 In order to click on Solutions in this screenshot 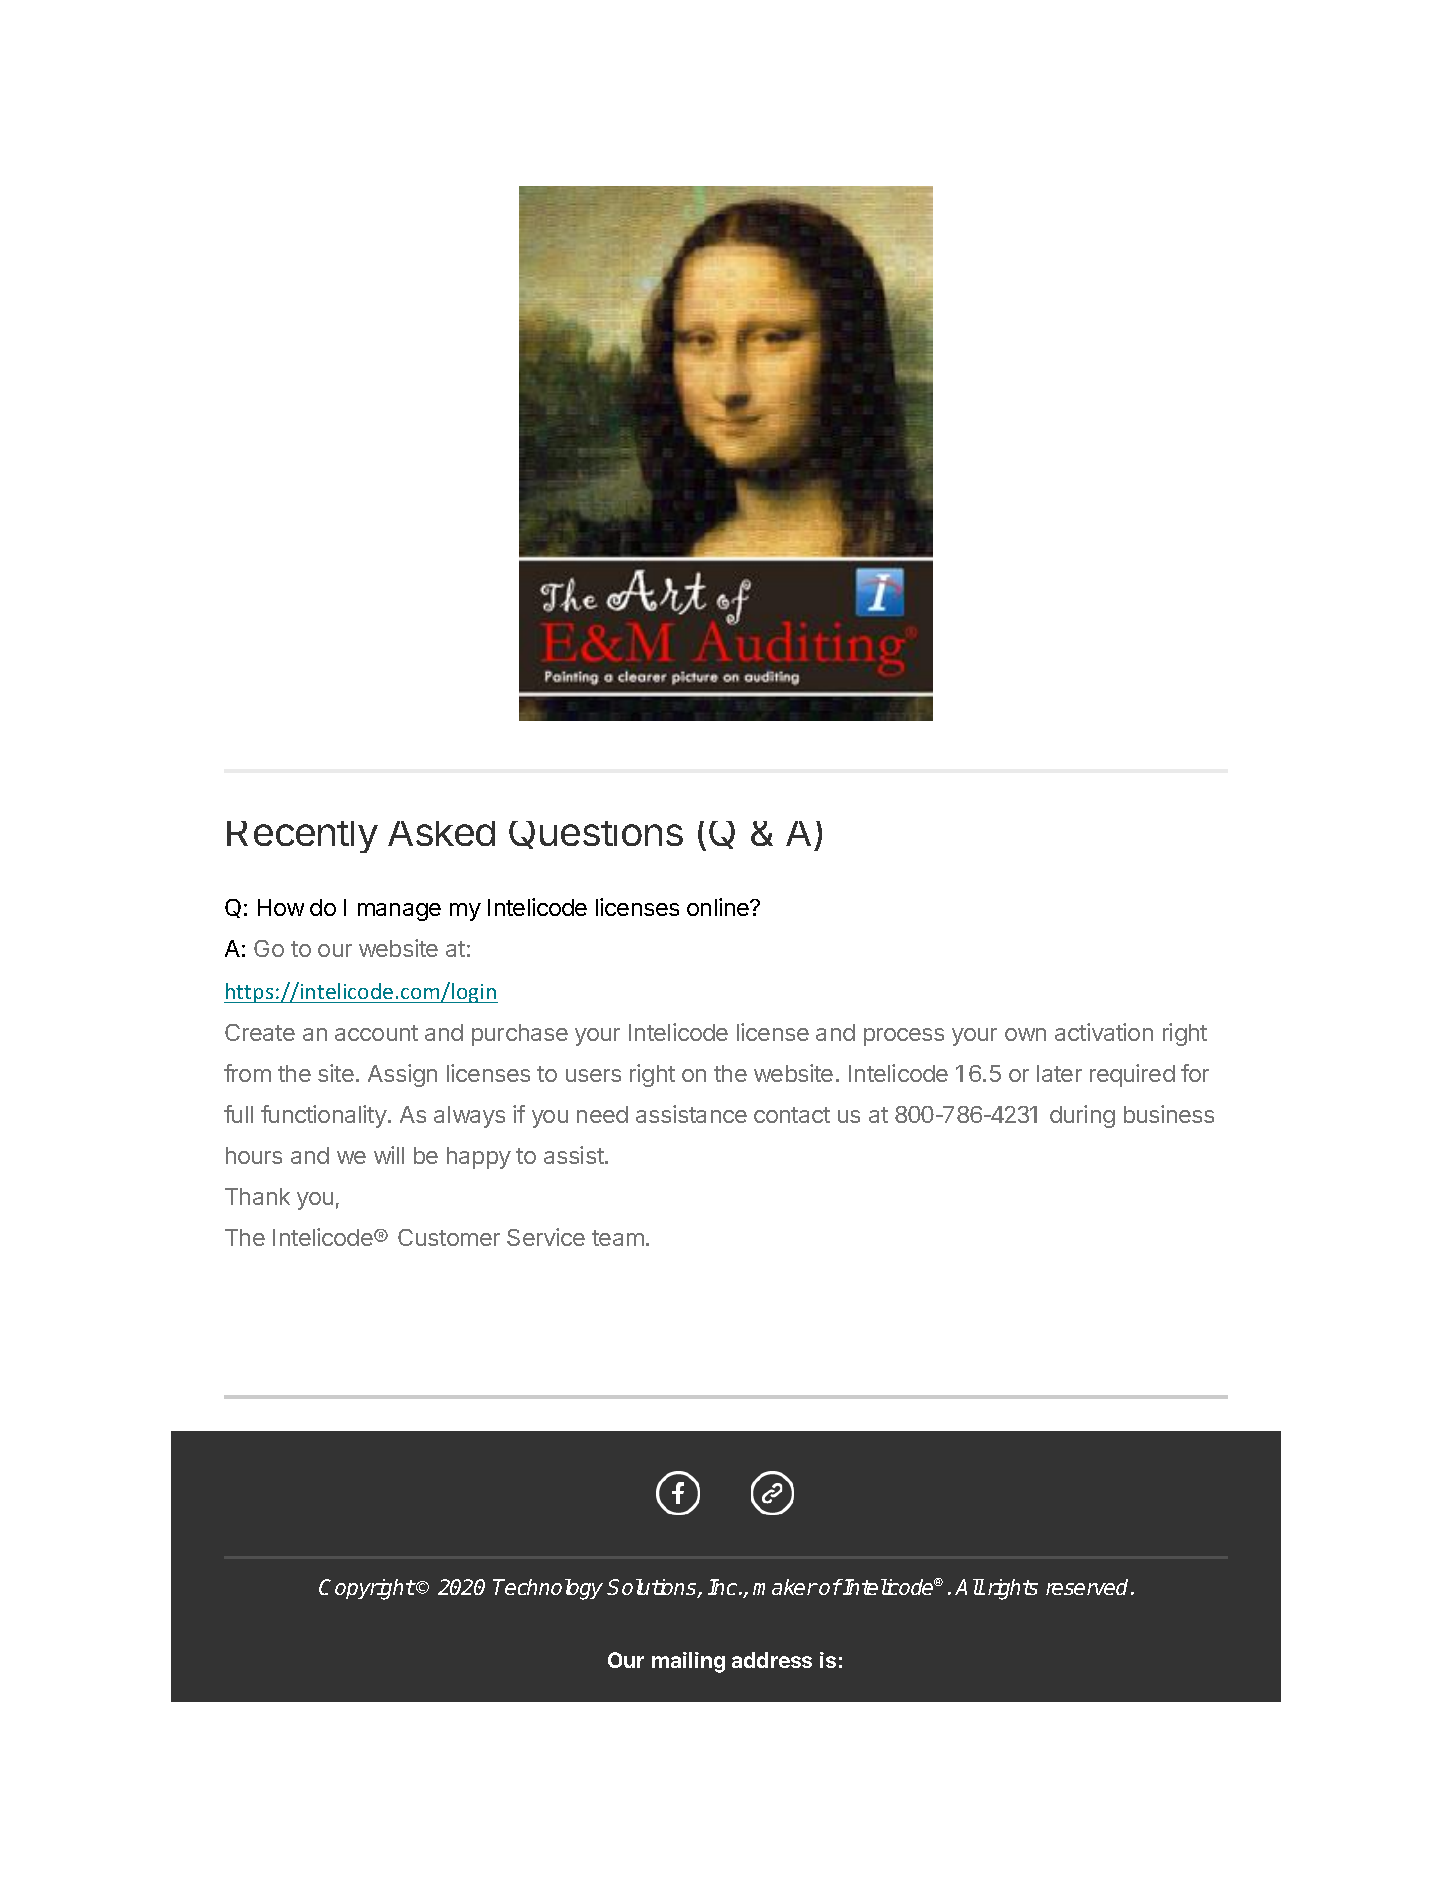, I will do `click(653, 1588)`.
